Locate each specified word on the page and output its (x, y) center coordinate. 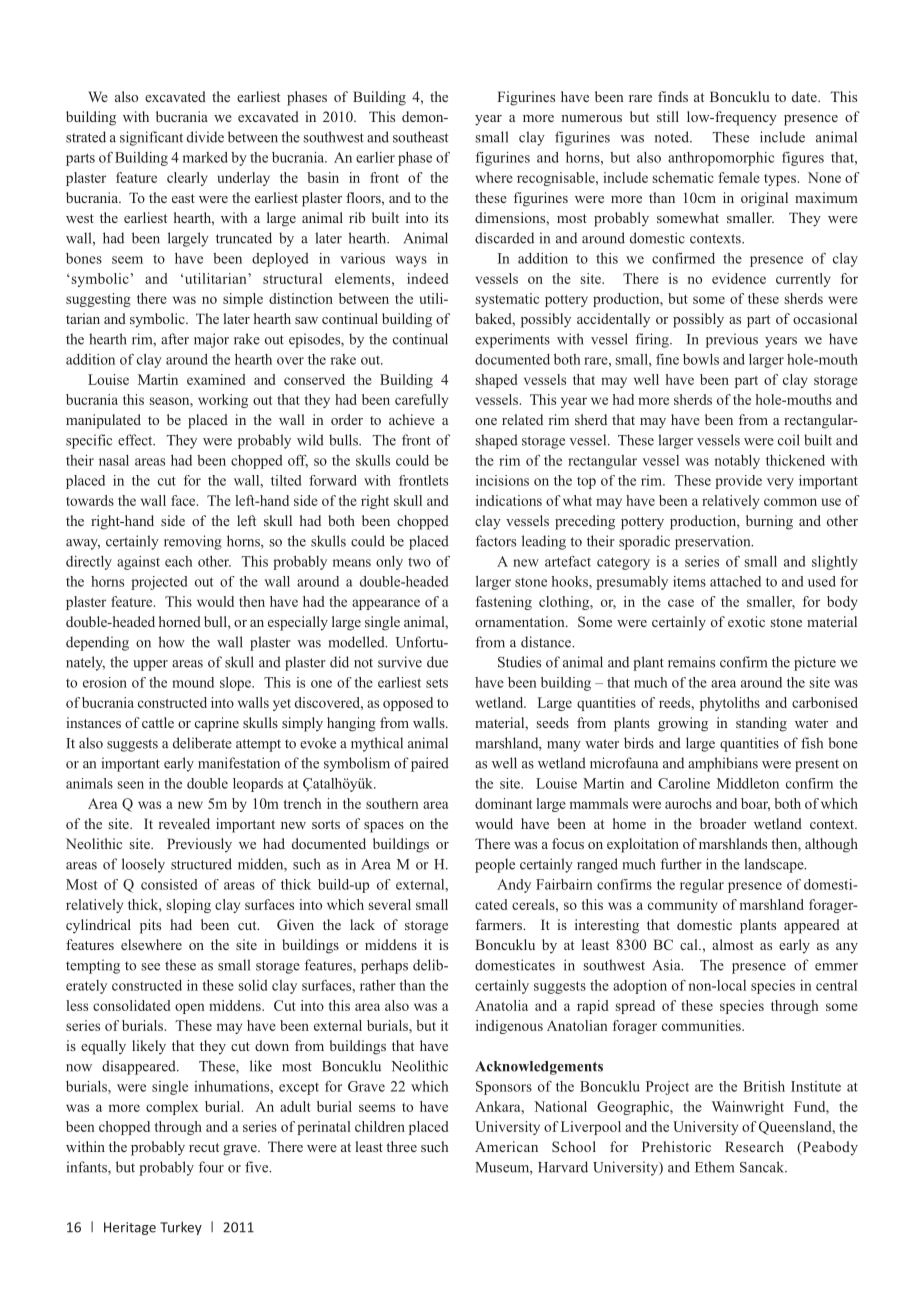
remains (691, 662)
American (506, 1146)
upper (150, 665)
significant (151, 138)
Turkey (181, 1228)
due (437, 662)
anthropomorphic (721, 159)
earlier (375, 157)
